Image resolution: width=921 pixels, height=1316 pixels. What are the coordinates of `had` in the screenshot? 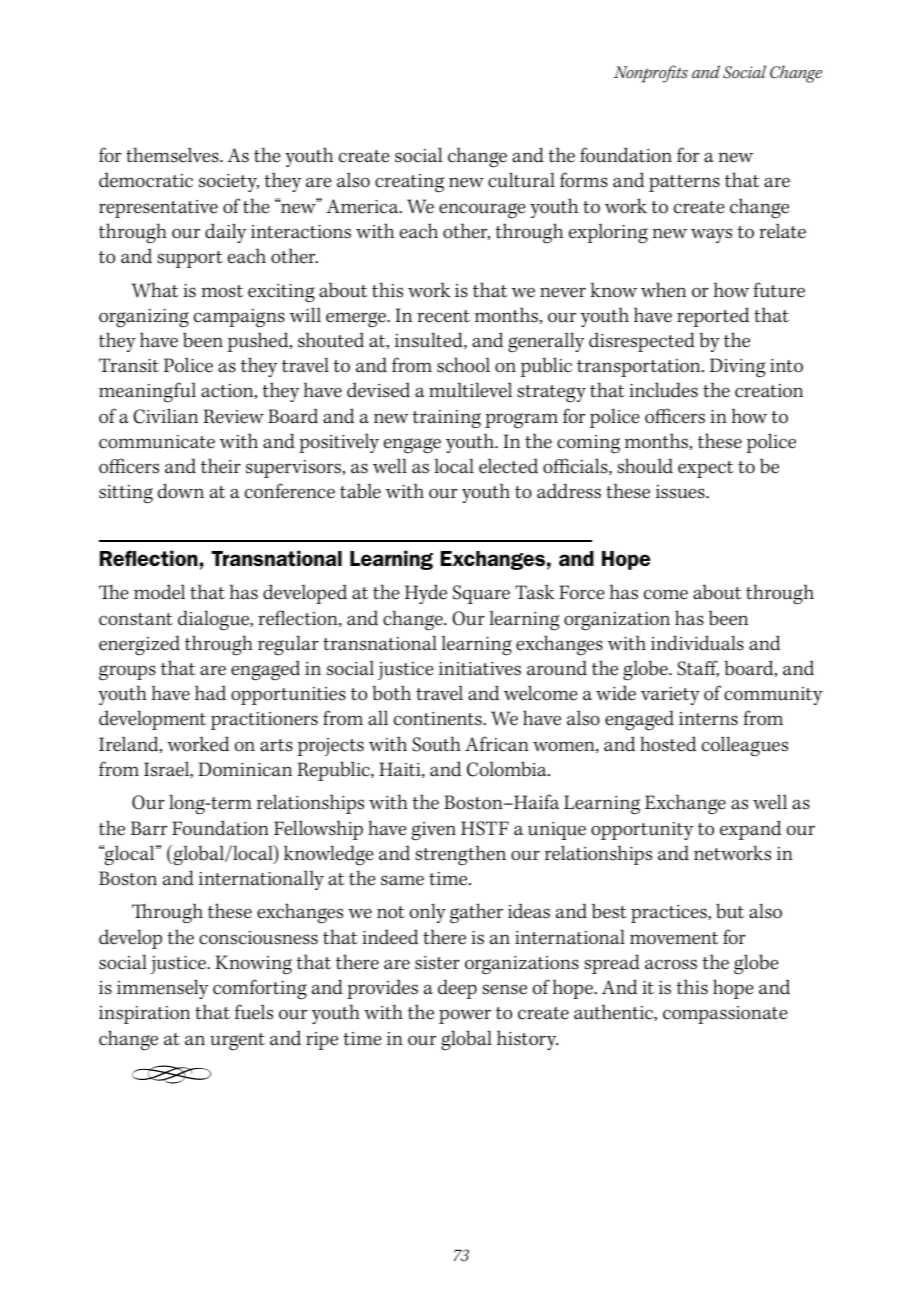 It's located at (210, 693).
